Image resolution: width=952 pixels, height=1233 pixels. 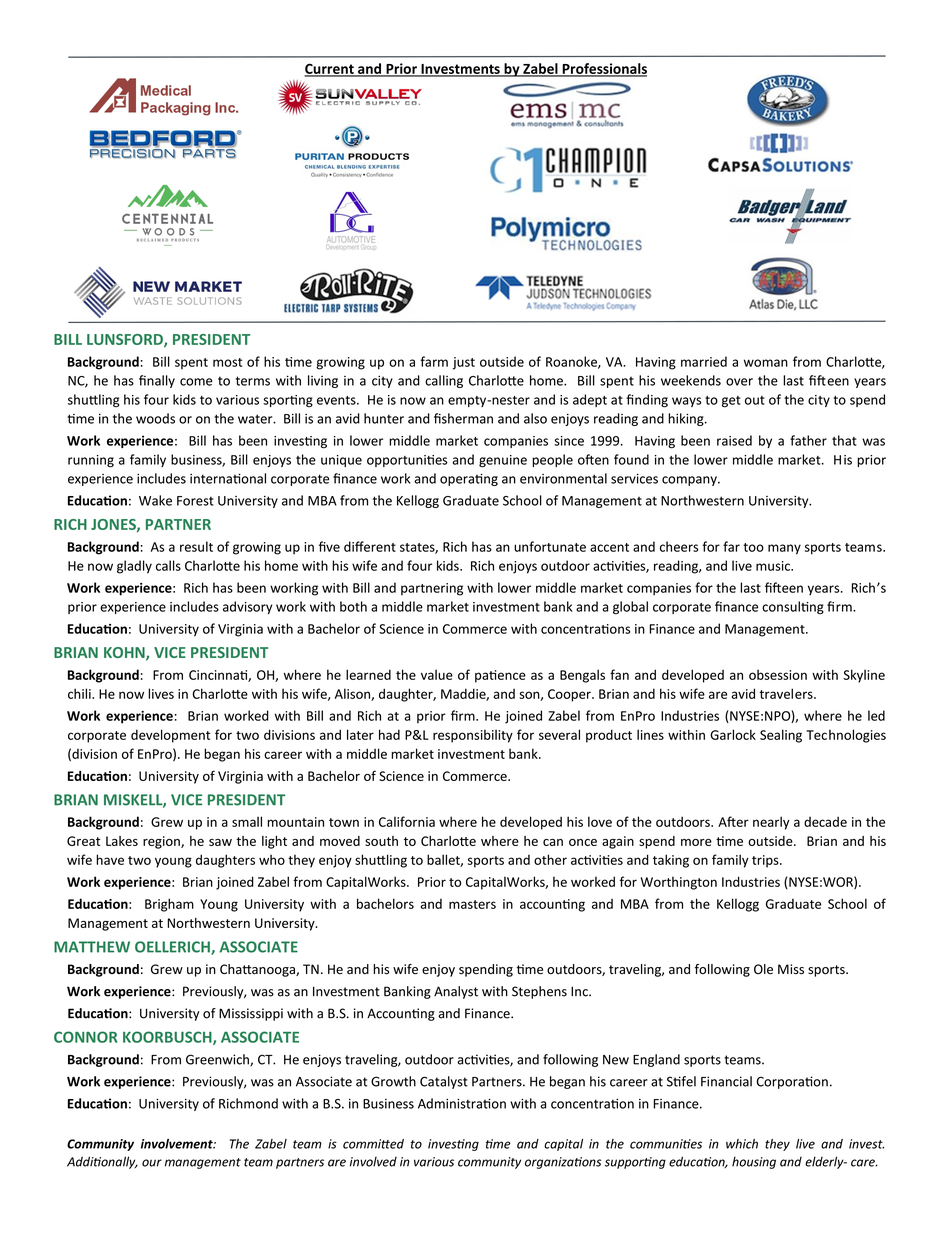 What do you see at coordinates (157, 381) in the image?
I see `finally` at bounding box center [157, 381].
